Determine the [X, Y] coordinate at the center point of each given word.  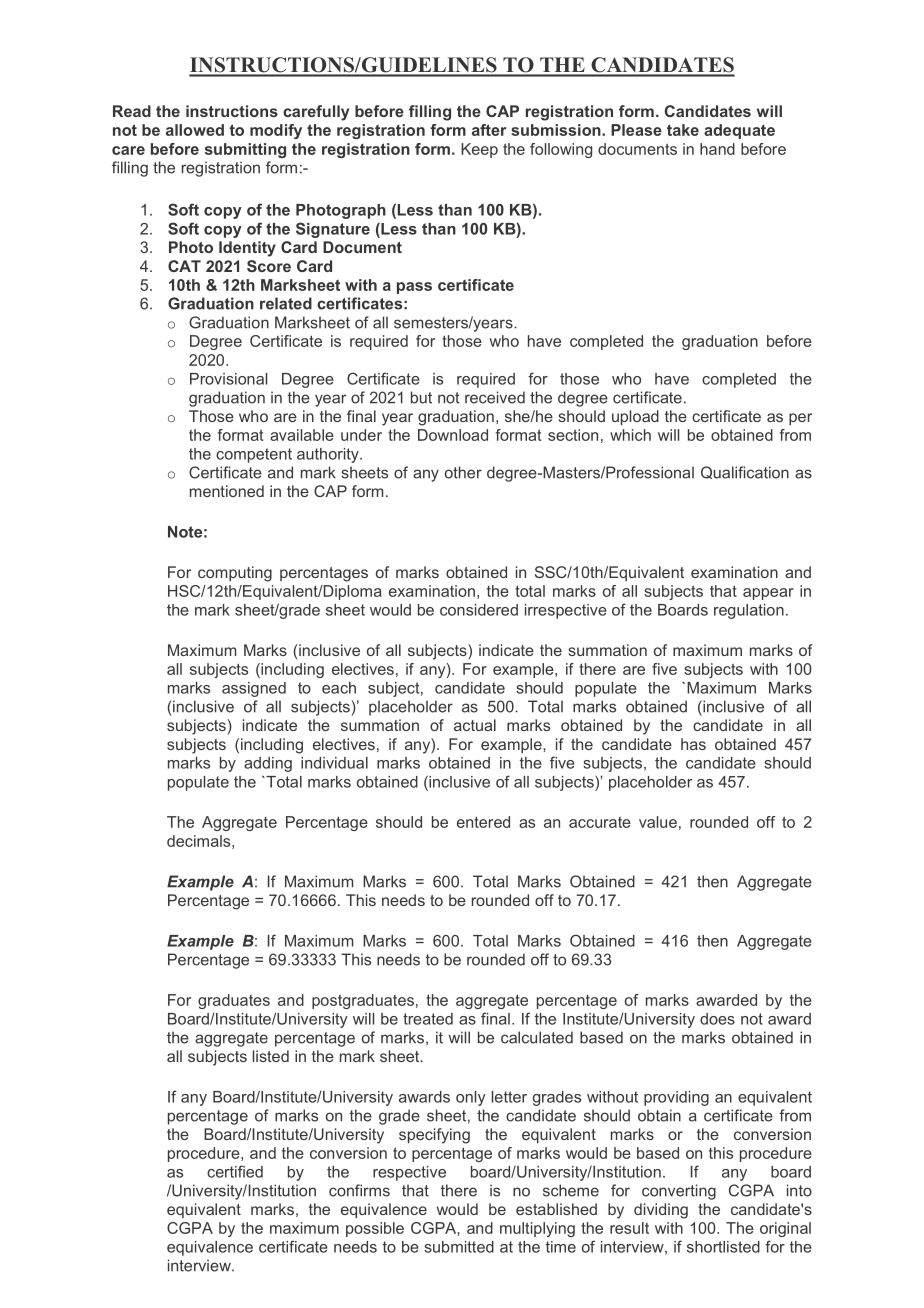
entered [483, 822]
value [658, 822]
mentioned [227, 491]
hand [717, 149]
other [463, 472]
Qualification [745, 472]
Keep [479, 150]
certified [235, 1171]
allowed [195, 130]
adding [268, 764]
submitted [459, 1247]
